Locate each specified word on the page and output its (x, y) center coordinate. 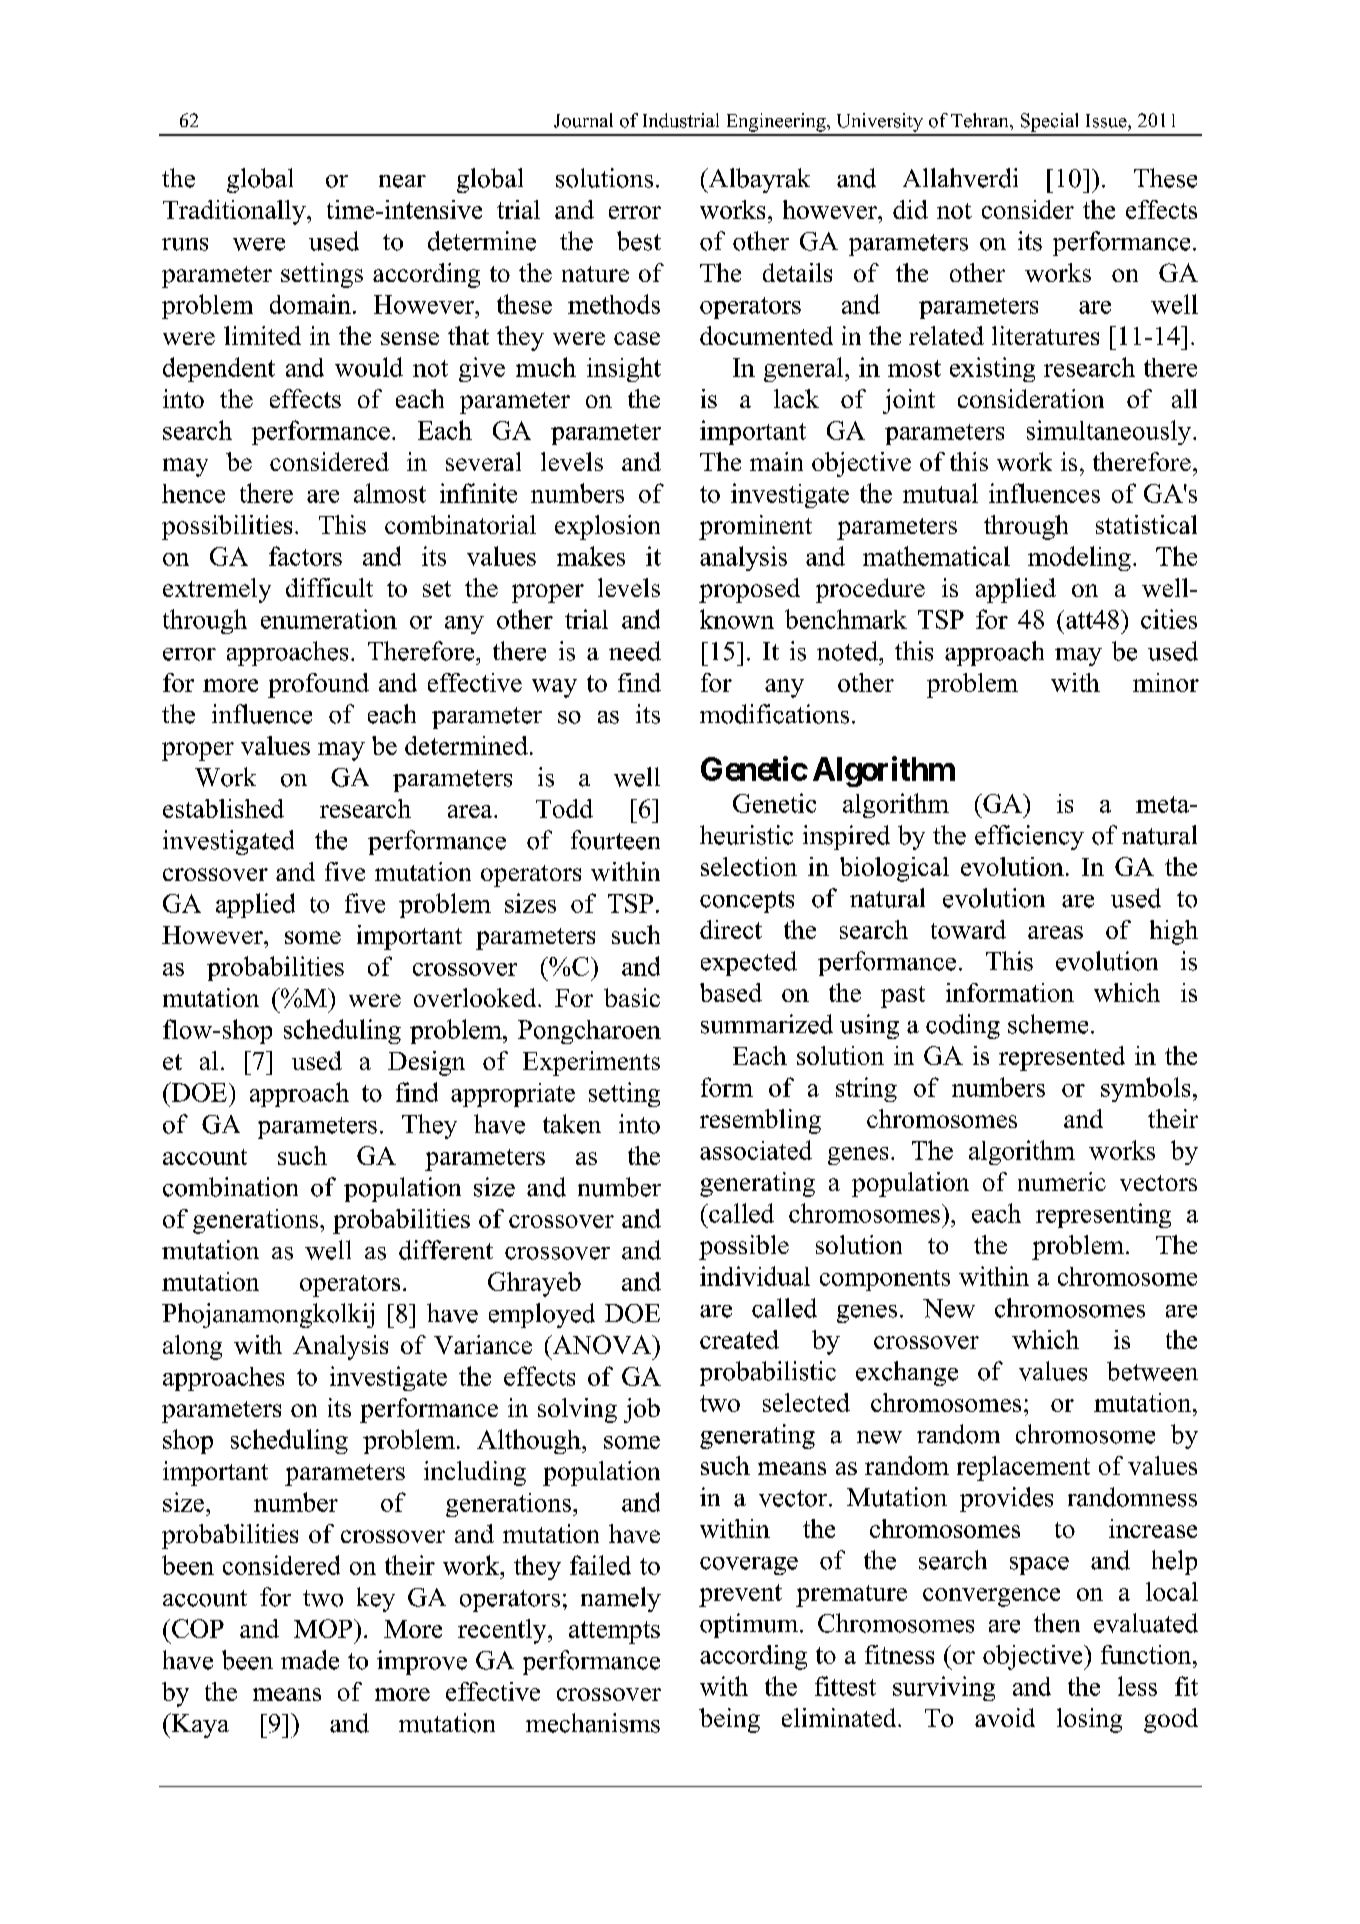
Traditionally (235, 212)
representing (1103, 1215)
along (192, 1347)
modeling (1079, 558)
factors (305, 556)
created (739, 1339)
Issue (1107, 121)
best (639, 241)
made (310, 1660)
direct (731, 929)
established (223, 808)
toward (968, 929)
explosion (607, 527)
